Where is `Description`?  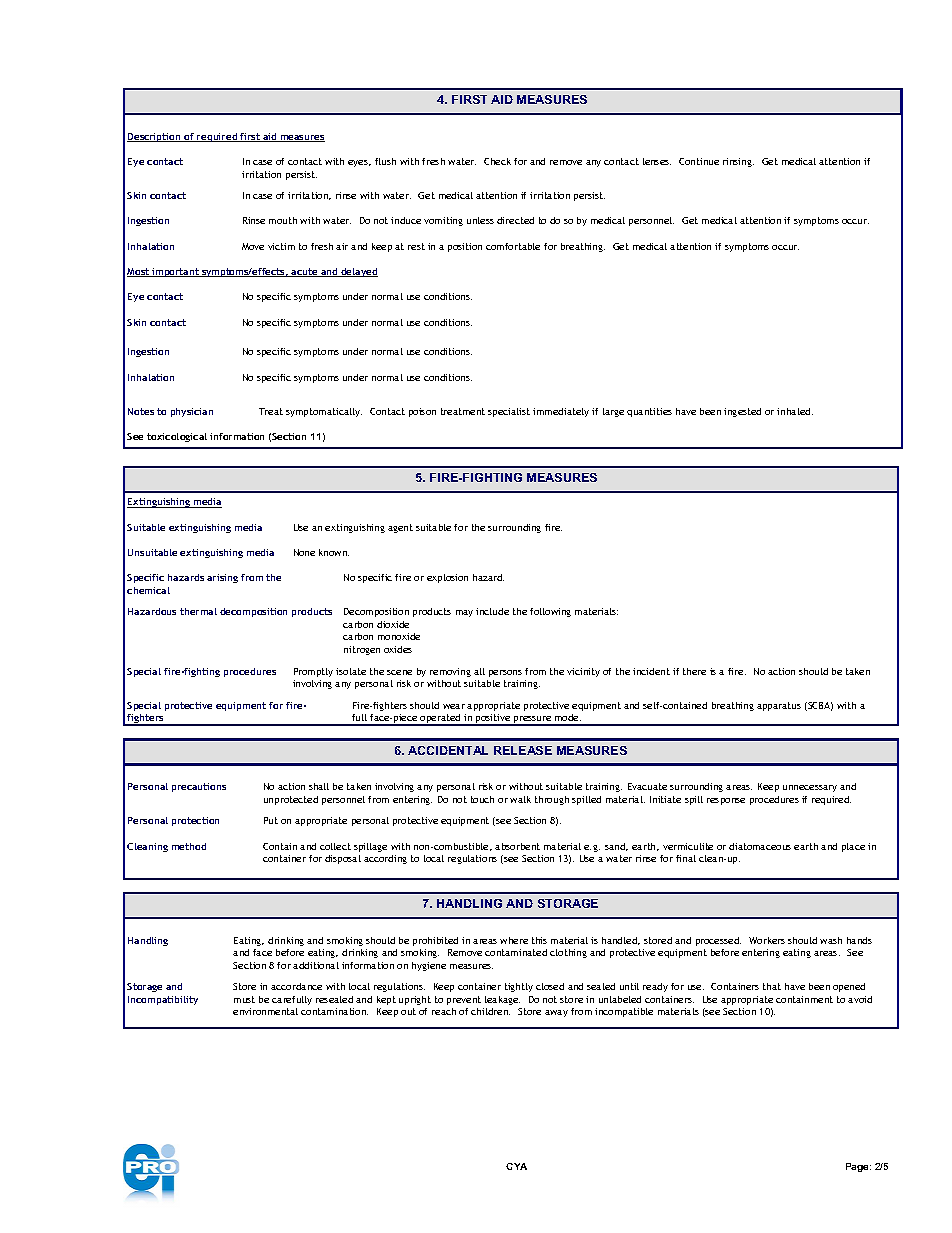
Description is located at coordinates (155, 137).
